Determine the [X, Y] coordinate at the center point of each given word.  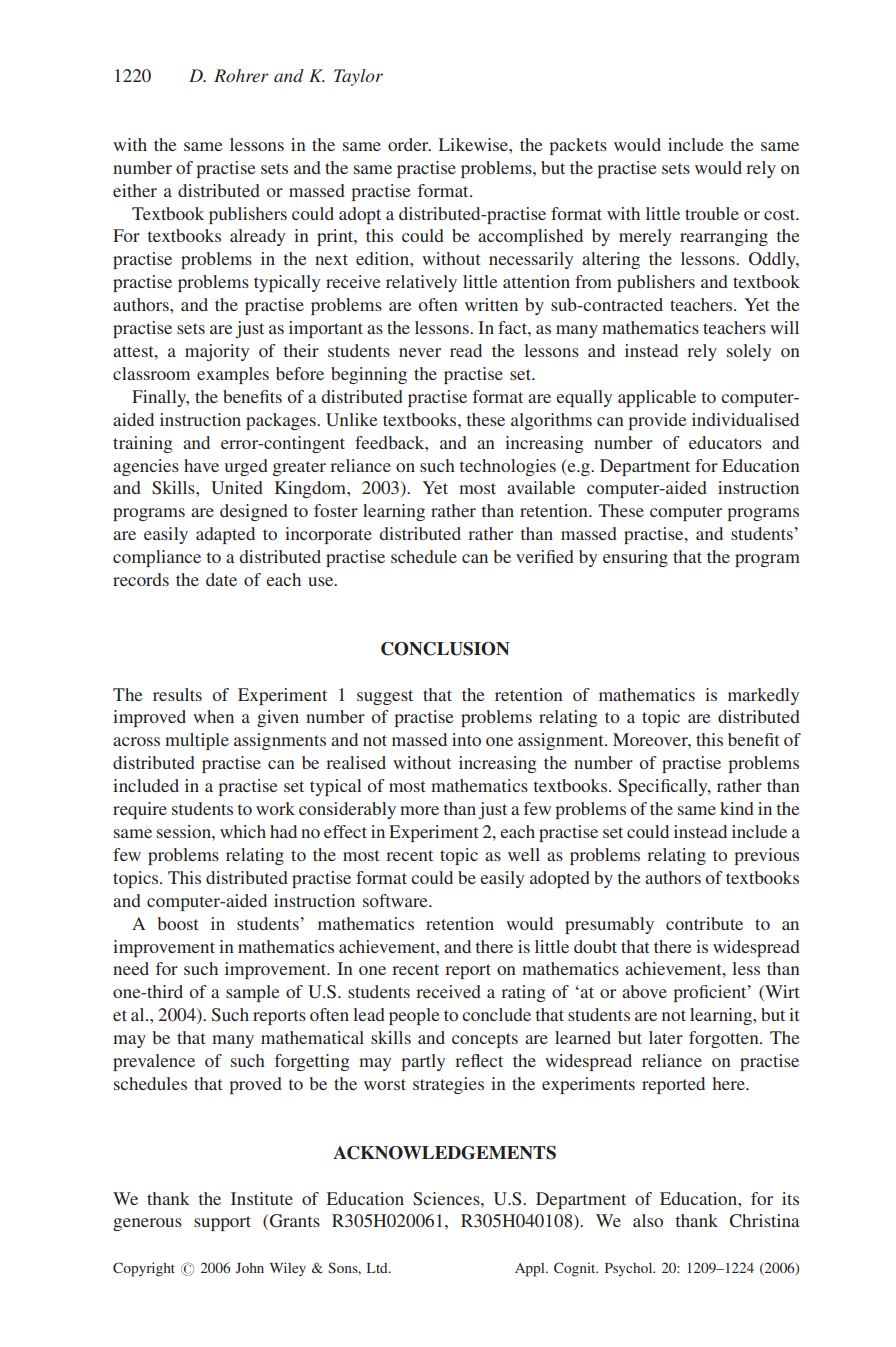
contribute [704, 923]
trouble [712, 213]
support [222, 1223]
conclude [496, 1014]
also [648, 1220]
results [177, 694]
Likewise [474, 144]
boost [177, 923]
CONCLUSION [445, 649]
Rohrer [241, 75]
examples [233, 375]
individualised [745, 419]
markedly [763, 696]
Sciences [447, 1199]
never [420, 352]
